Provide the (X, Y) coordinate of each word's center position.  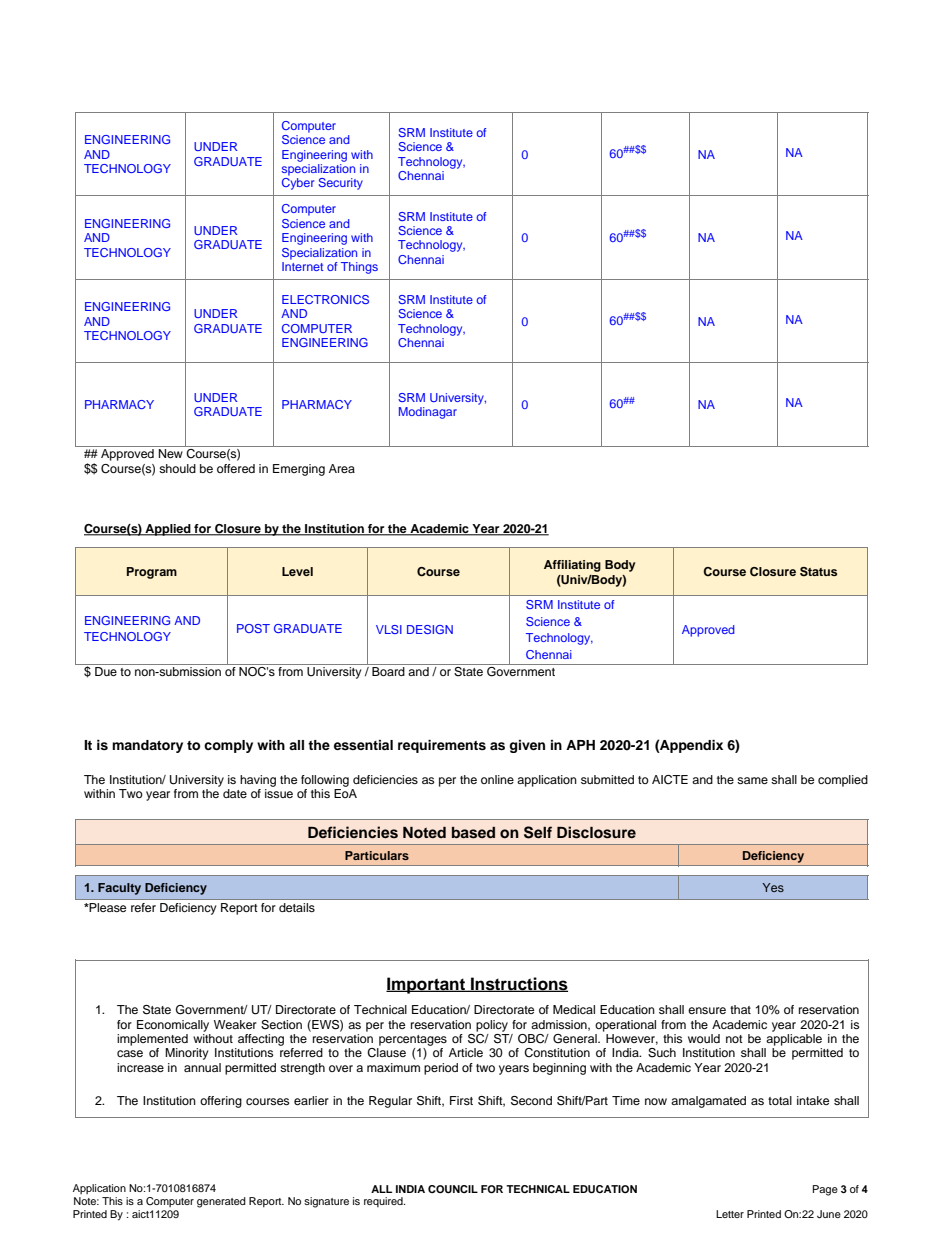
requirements (442, 746)
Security (340, 184)
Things (359, 268)
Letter (730, 1214)
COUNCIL (453, 1189)
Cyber (298, 184)
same (752, 780)
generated (221, 1202)
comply (228, 746)
